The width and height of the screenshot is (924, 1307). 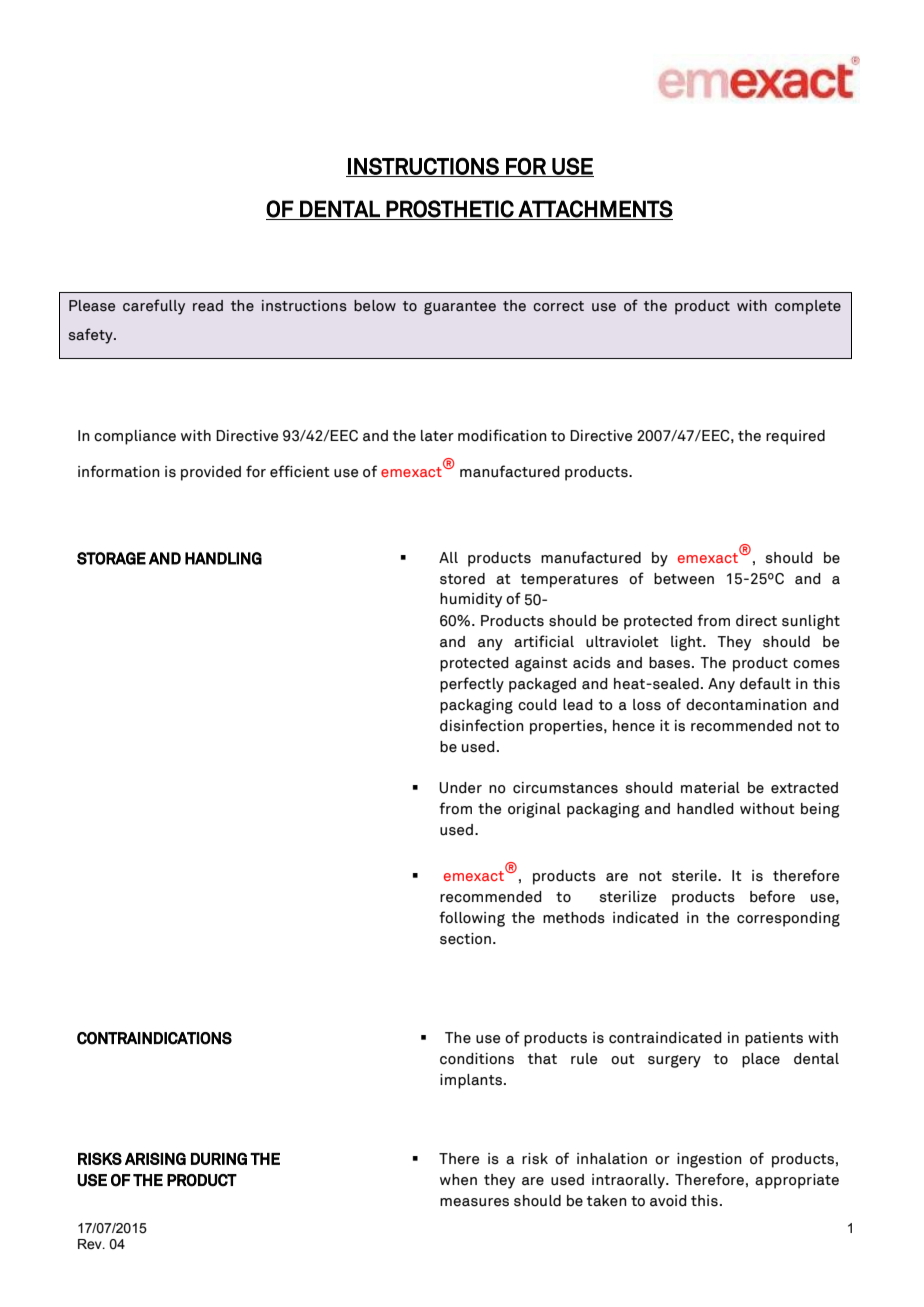 I want to click on ARISING, so click(x=155, y=1158).
